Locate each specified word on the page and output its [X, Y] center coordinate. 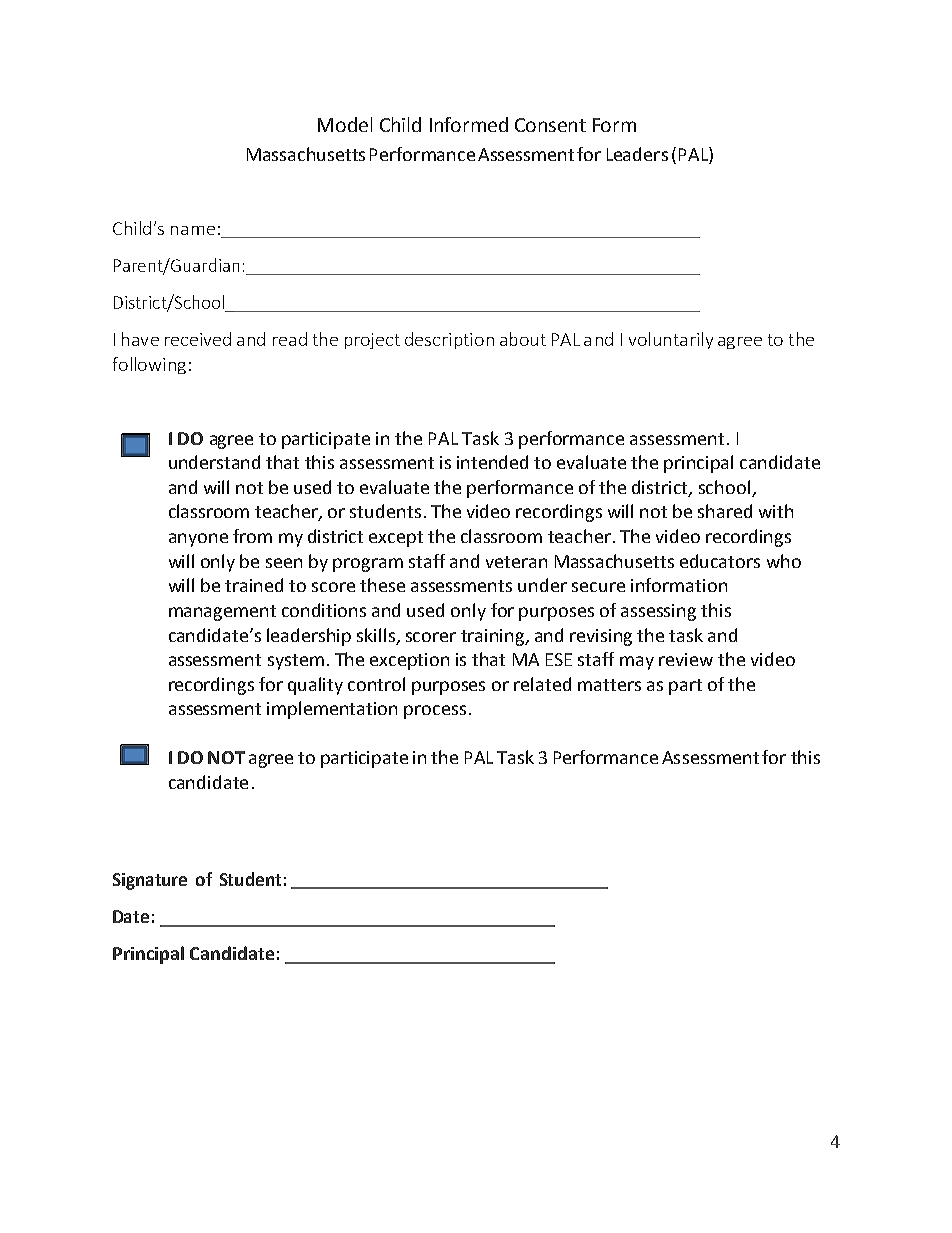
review [686, 659]
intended [492, 462]
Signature [150, 881]
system [296, 662]
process [435, 712]
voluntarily [671, 340]
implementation [332, 710]
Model [345, 124]
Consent [550, 125]
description [449, 340]
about [523, 339]
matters [609, 685]
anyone [198, 540]
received [198, 339]
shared [725, 511]
